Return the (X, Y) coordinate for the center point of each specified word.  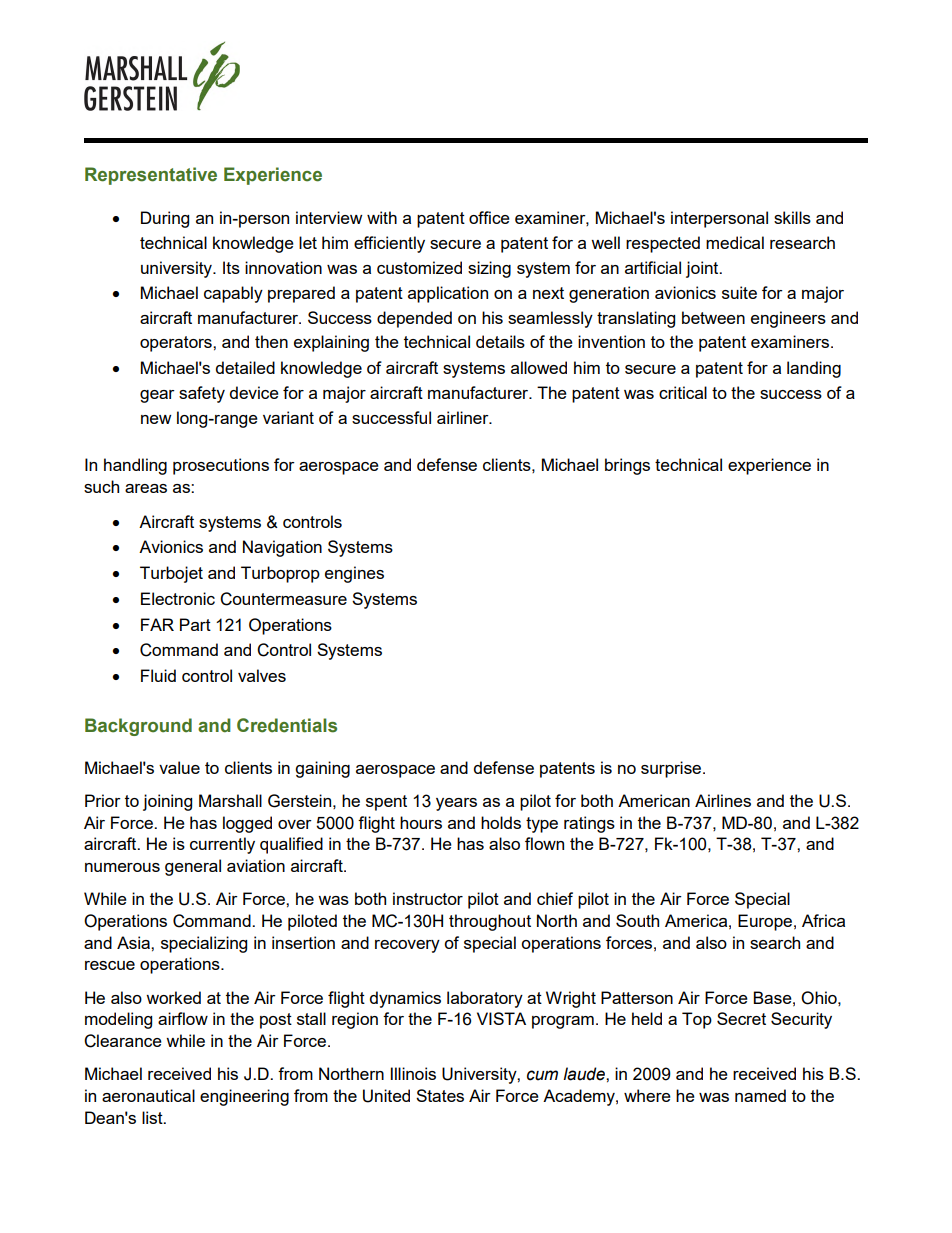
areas (146, 488)
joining (167, 802)
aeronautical (148, 1095)
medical (735, 242)
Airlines (723, 800)
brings (627, 466)
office (489, 217)
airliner (464, 417)
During (165, 219)
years (456, 804)
